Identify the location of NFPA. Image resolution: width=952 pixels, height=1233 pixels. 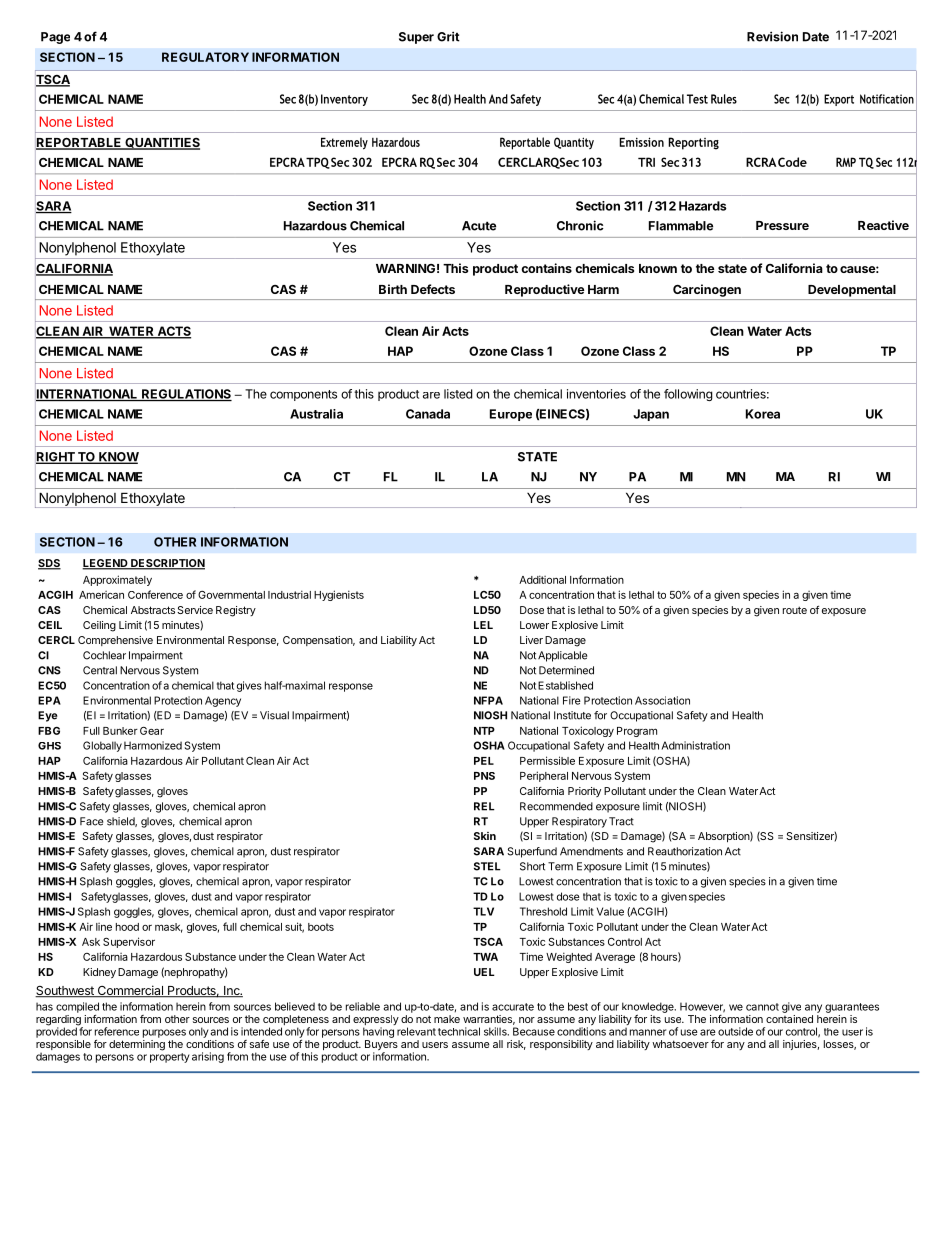
(488, 700).
